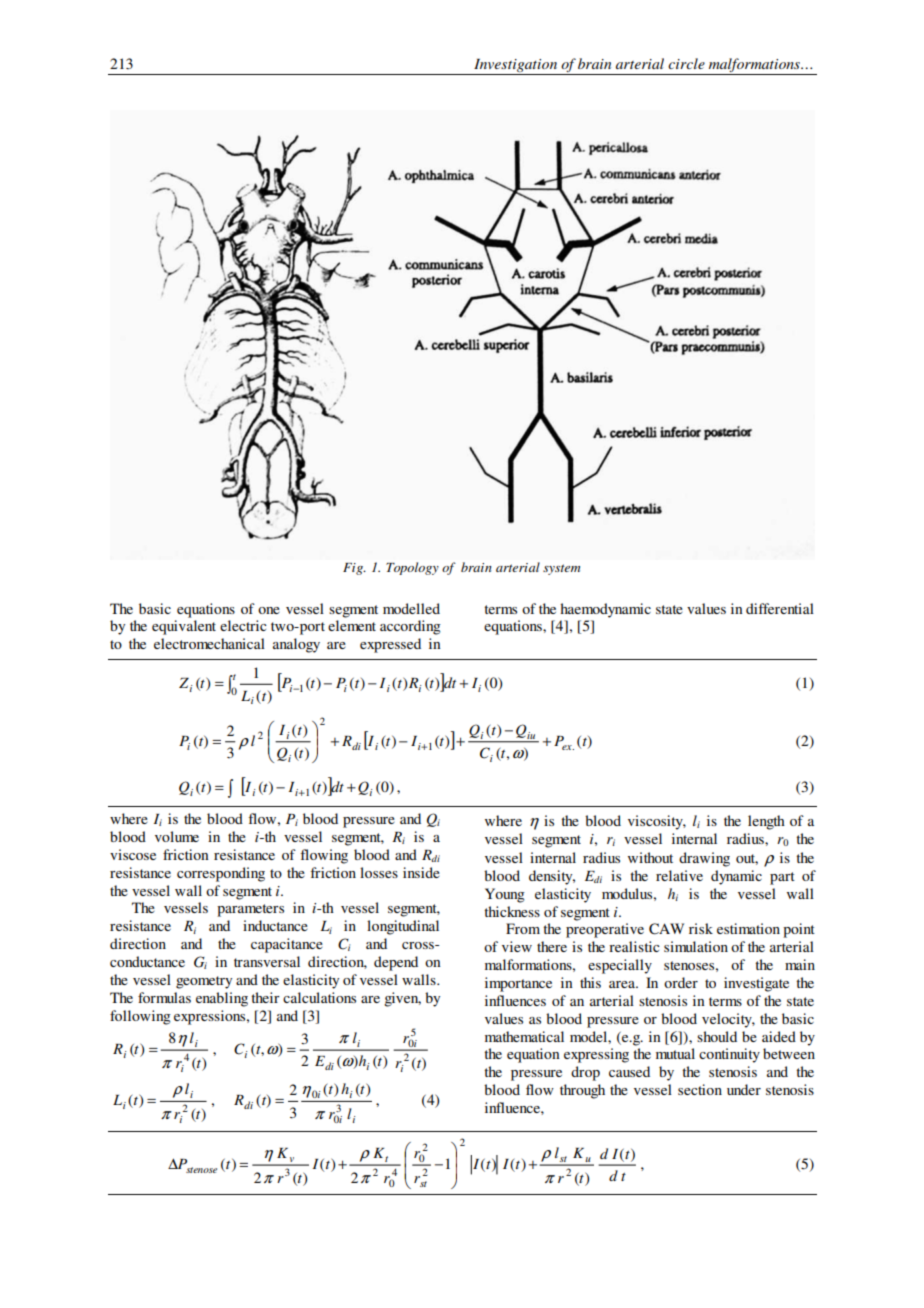 The width and height of the screenshot is (924, 1308). I want to click on differential, so click(780, 608).
